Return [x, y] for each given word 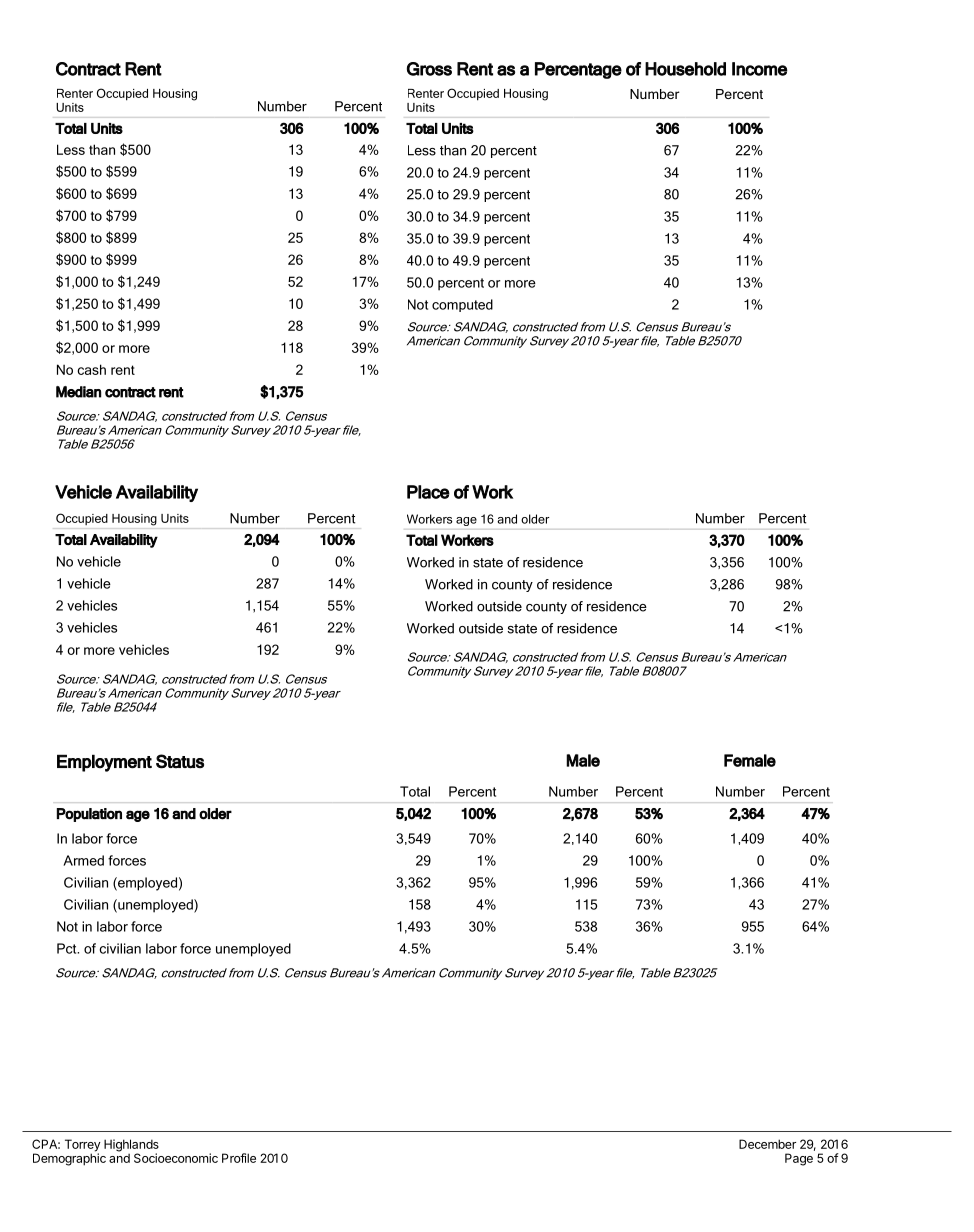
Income [760, 69]
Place [428, 492]
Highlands [131, 1146]
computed [462, 305]
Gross [429, 69]
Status [180, 761]
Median [78, 392]
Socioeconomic [176, 1158]
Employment [104, 763]
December [767, 1144]
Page [799, 1159]
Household [685, 69]
